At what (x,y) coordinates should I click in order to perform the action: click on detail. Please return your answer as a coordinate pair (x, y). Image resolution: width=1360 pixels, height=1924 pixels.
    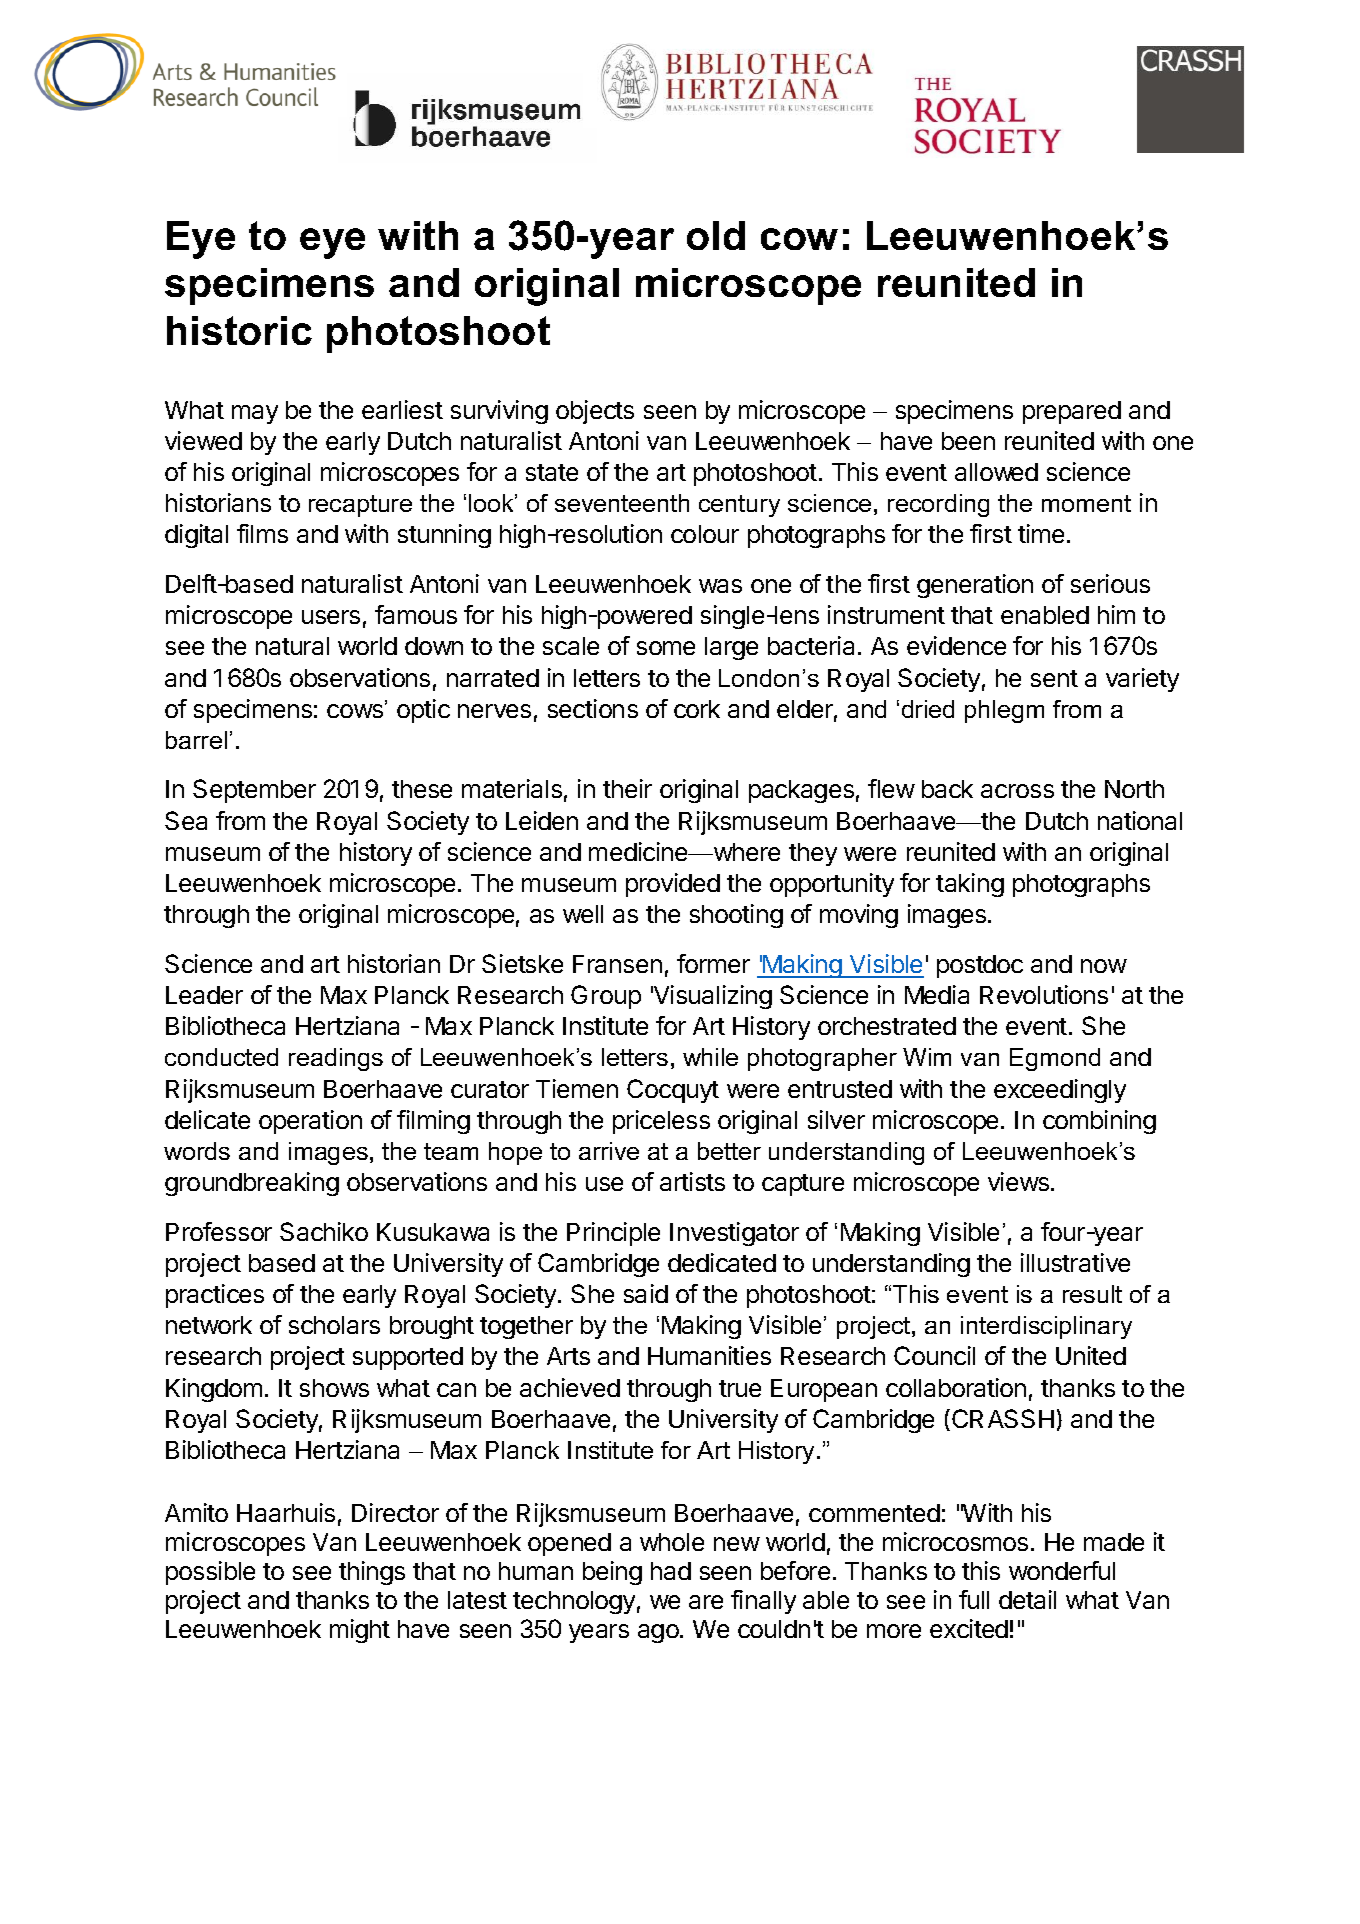
    Looking at the image, I should click on (1027, 1599).
